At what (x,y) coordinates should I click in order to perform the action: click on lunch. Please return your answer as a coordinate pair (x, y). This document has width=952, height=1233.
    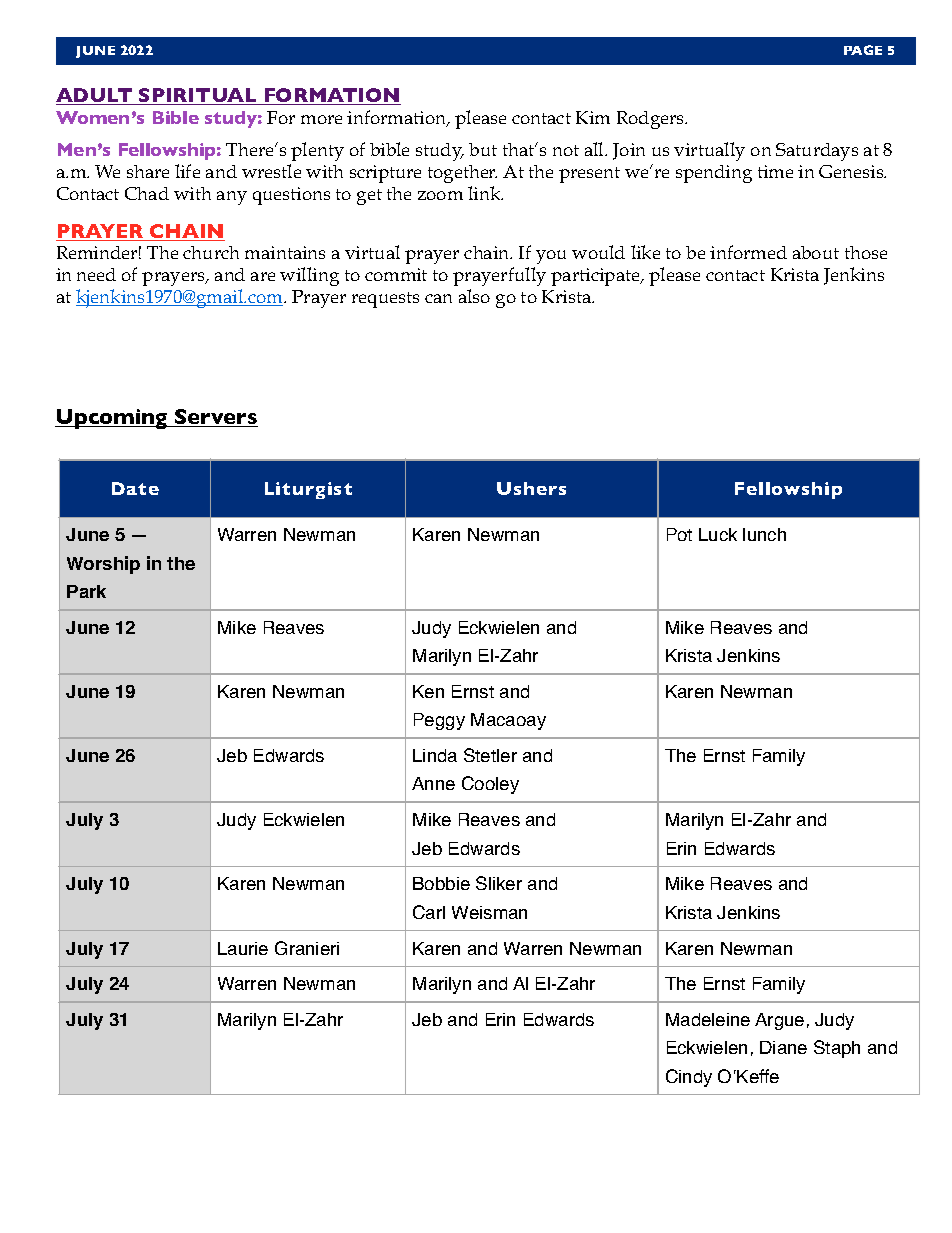
    Looking at the image, I should click on (764, 534).
